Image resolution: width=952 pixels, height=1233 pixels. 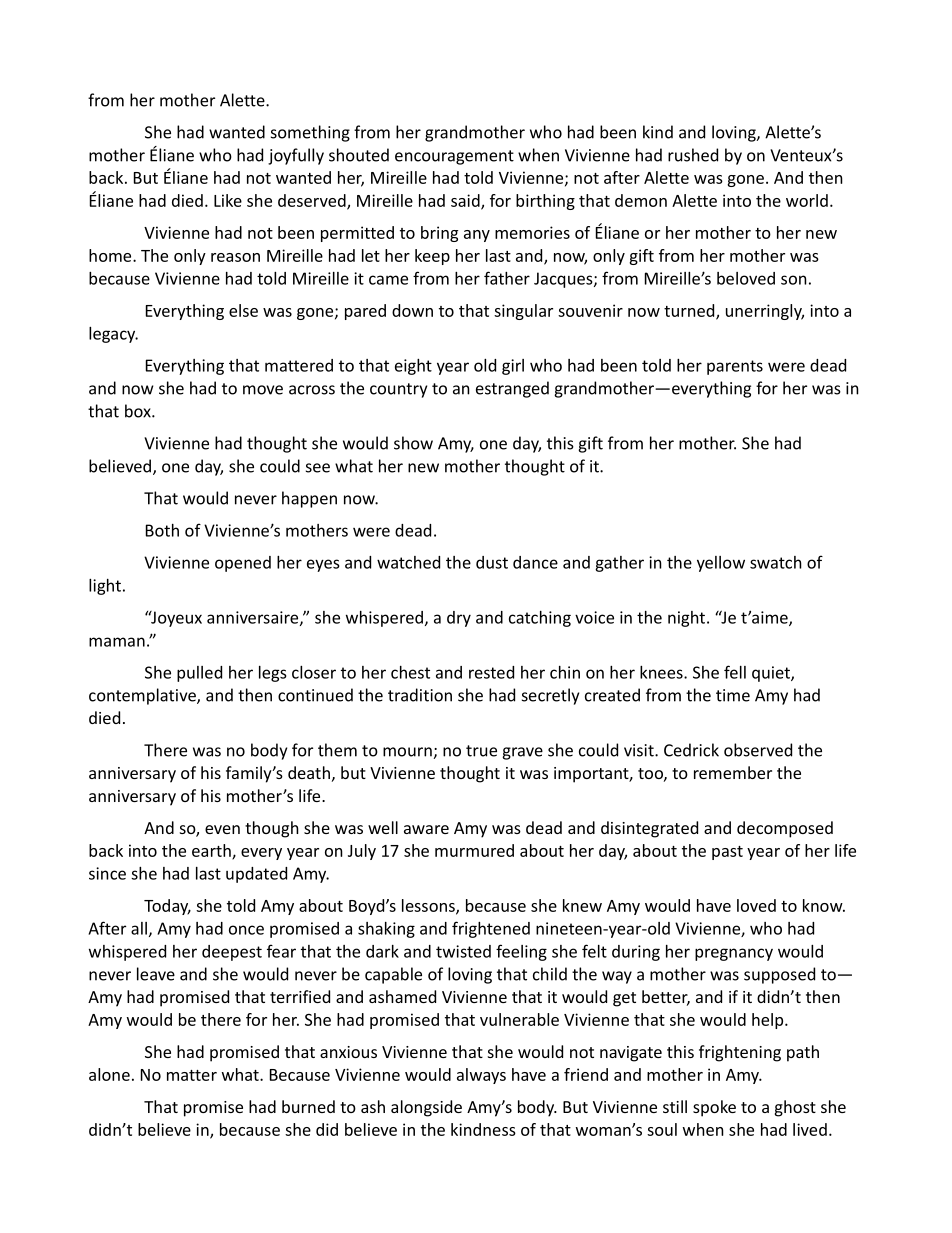 What do you see at coordinates (492, 562) in the screenshot?
I see `dust` at bounding box center [492, 562].
